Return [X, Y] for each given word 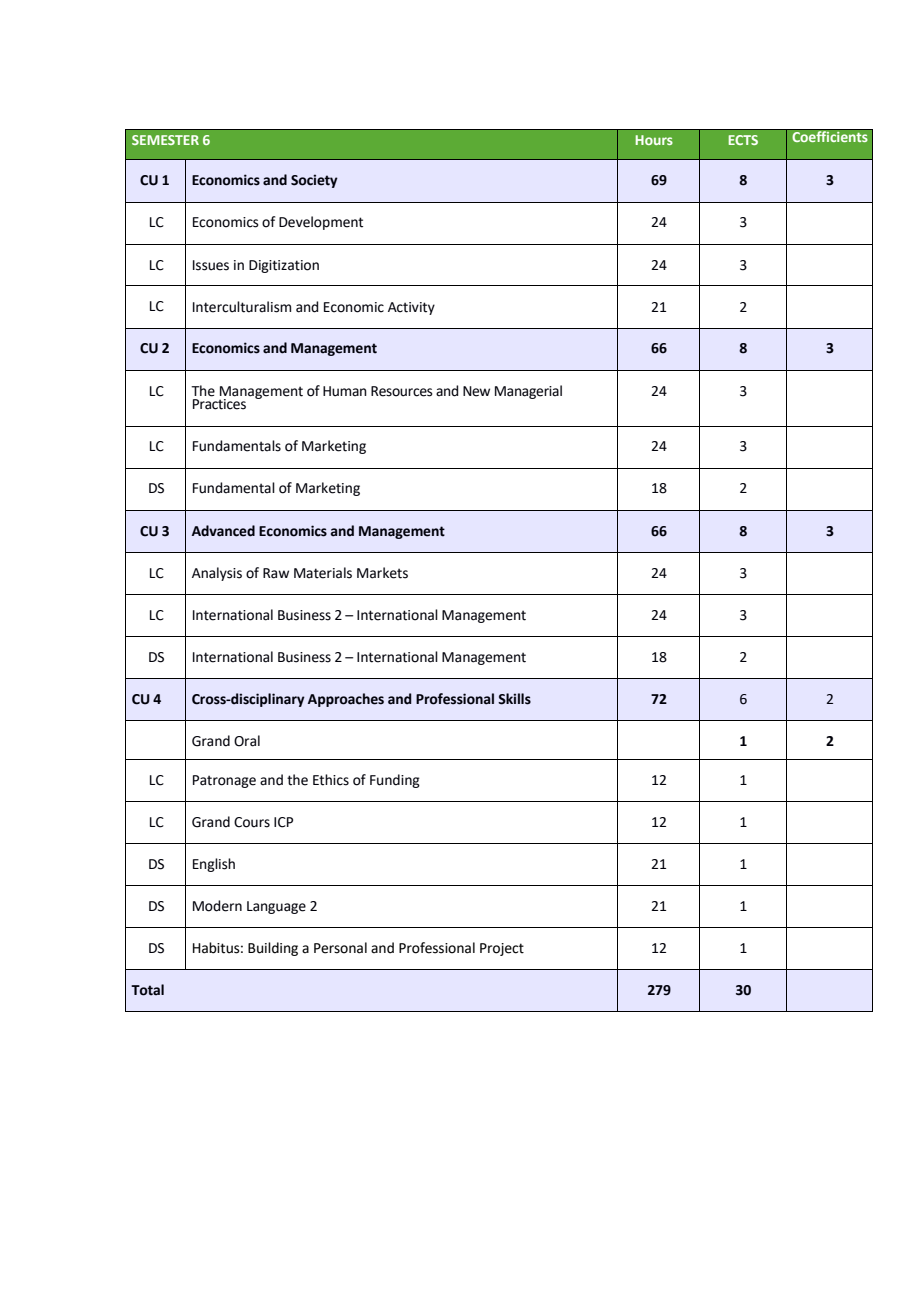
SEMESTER [165, 140]
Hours [654, 140]
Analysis [217, 574]
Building [273, 949]
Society [314, 181]
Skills [514, 699]
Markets [382, 573]
